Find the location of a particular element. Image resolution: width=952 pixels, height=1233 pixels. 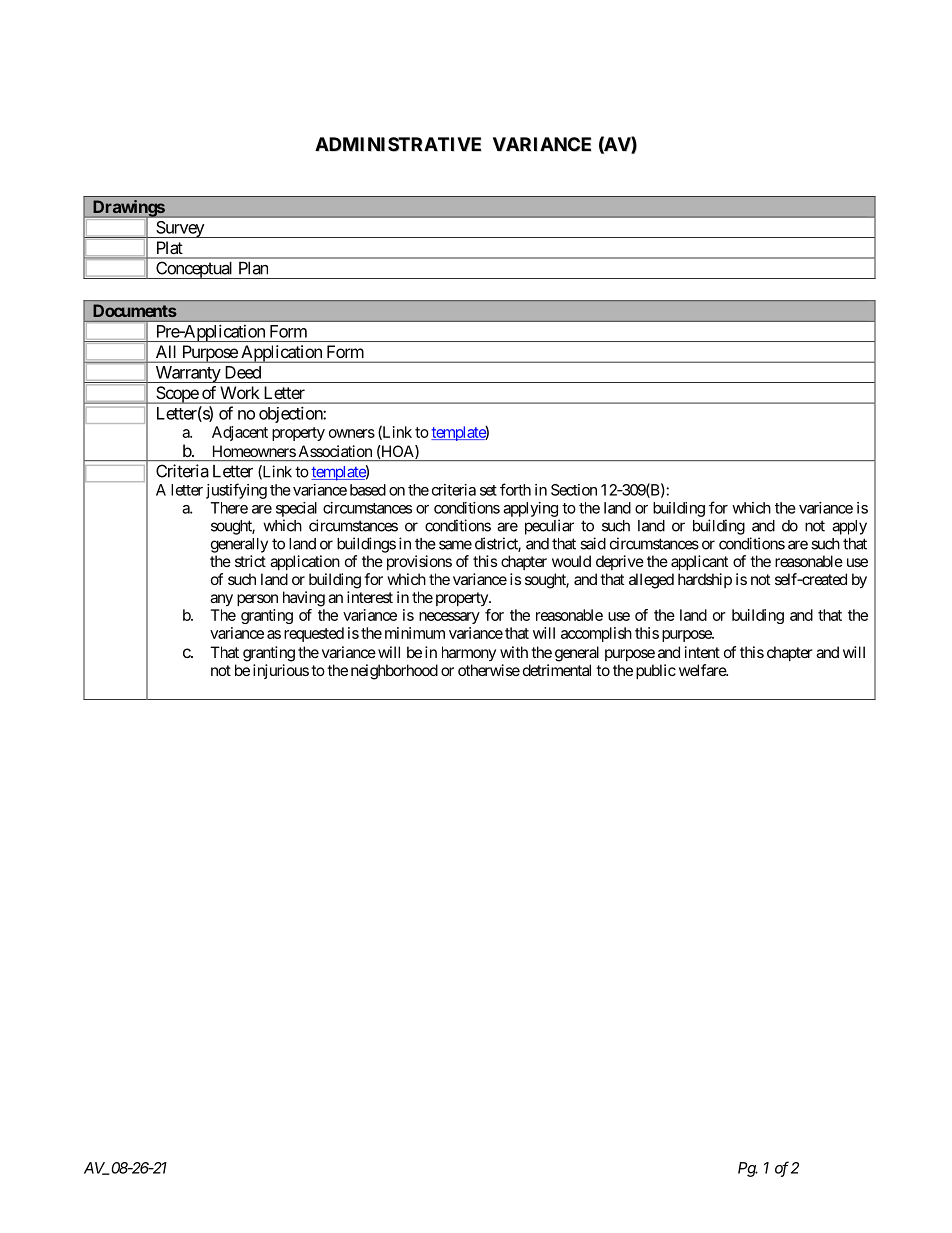

Plan is located at coordinates (253, 268).
